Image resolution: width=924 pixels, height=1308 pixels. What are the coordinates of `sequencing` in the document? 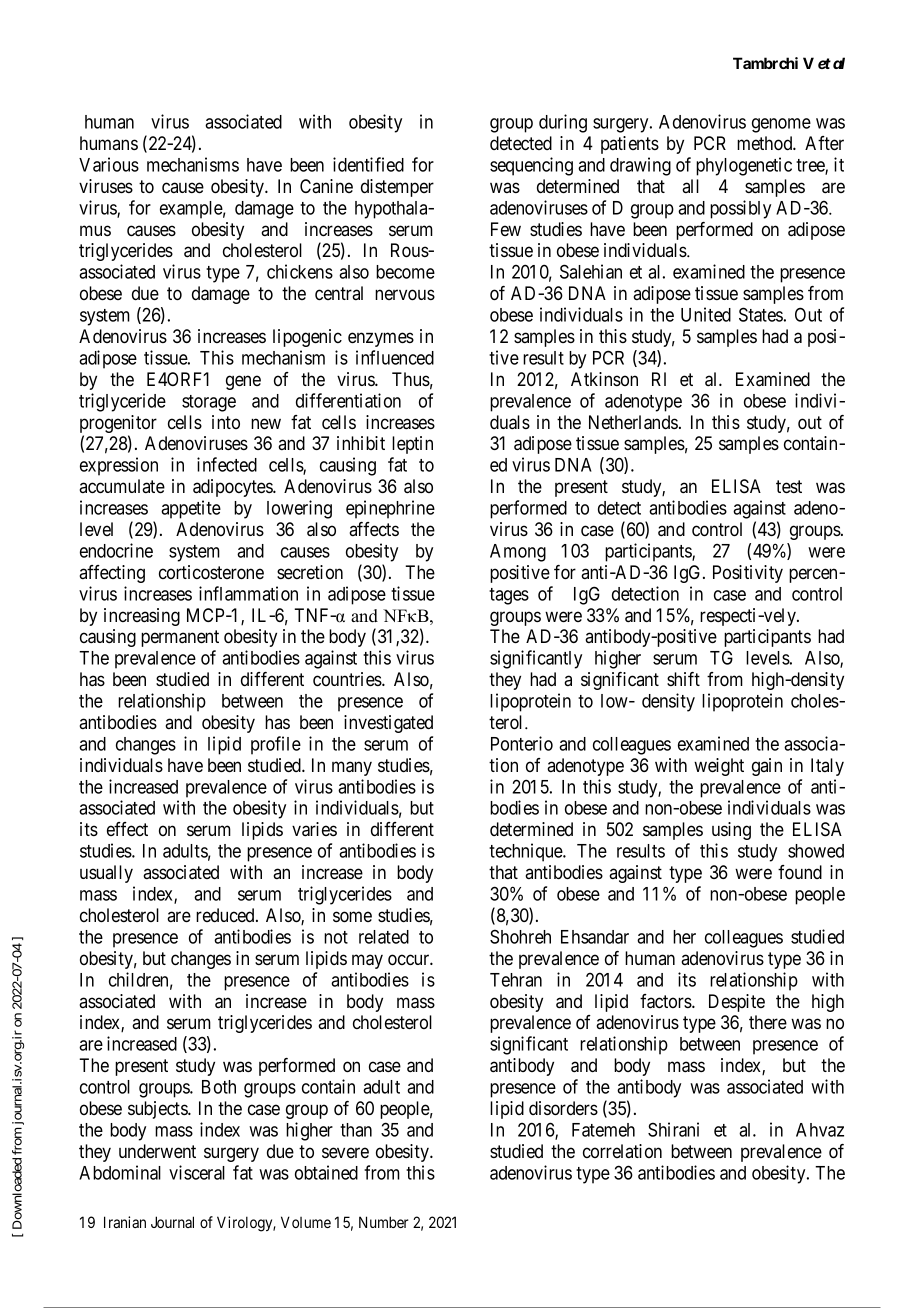 It's located at (531, 166).
